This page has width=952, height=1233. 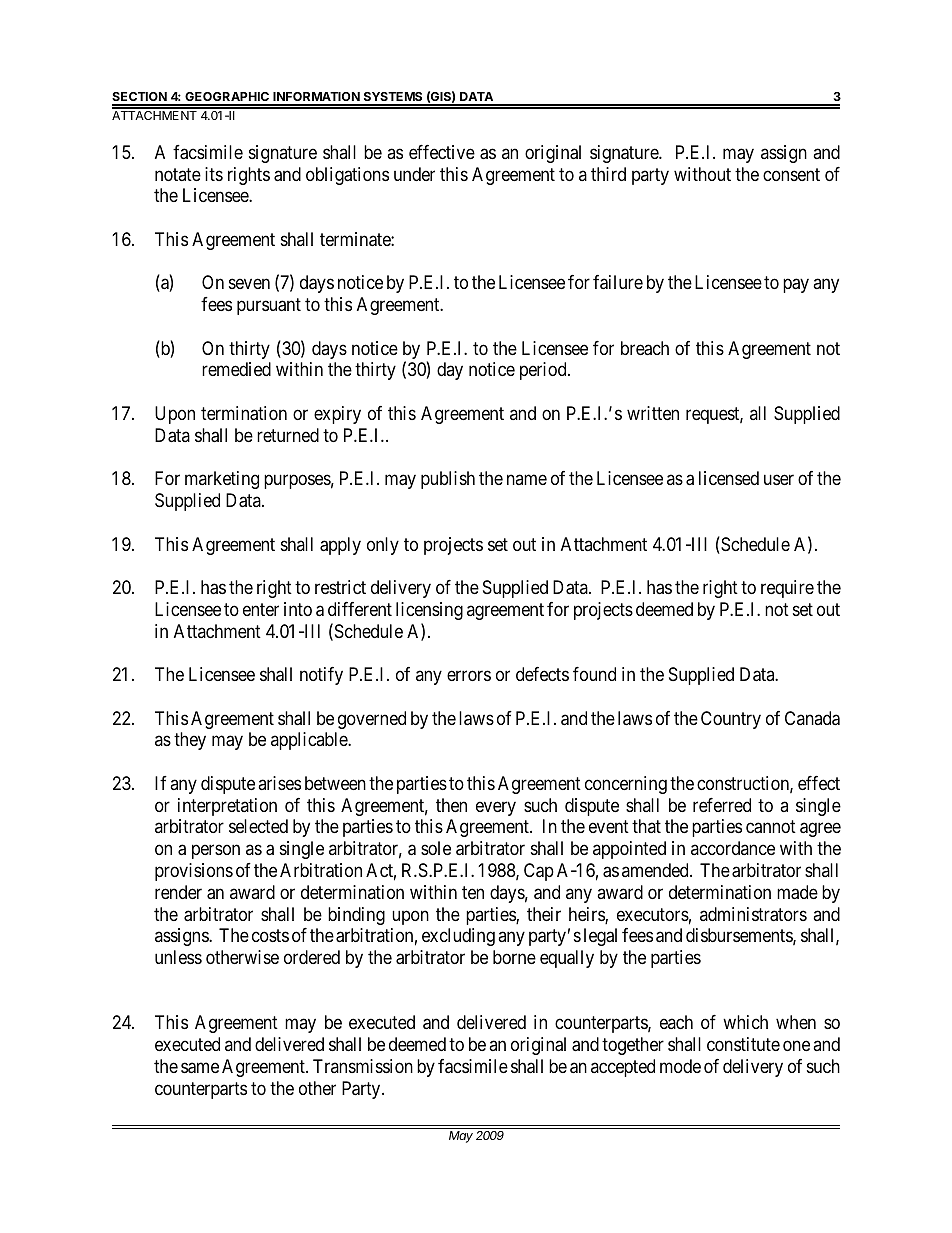 What do you see at coordinates (200, 1068) in the page?
I see `same` at bounding box center [200, 1068].
